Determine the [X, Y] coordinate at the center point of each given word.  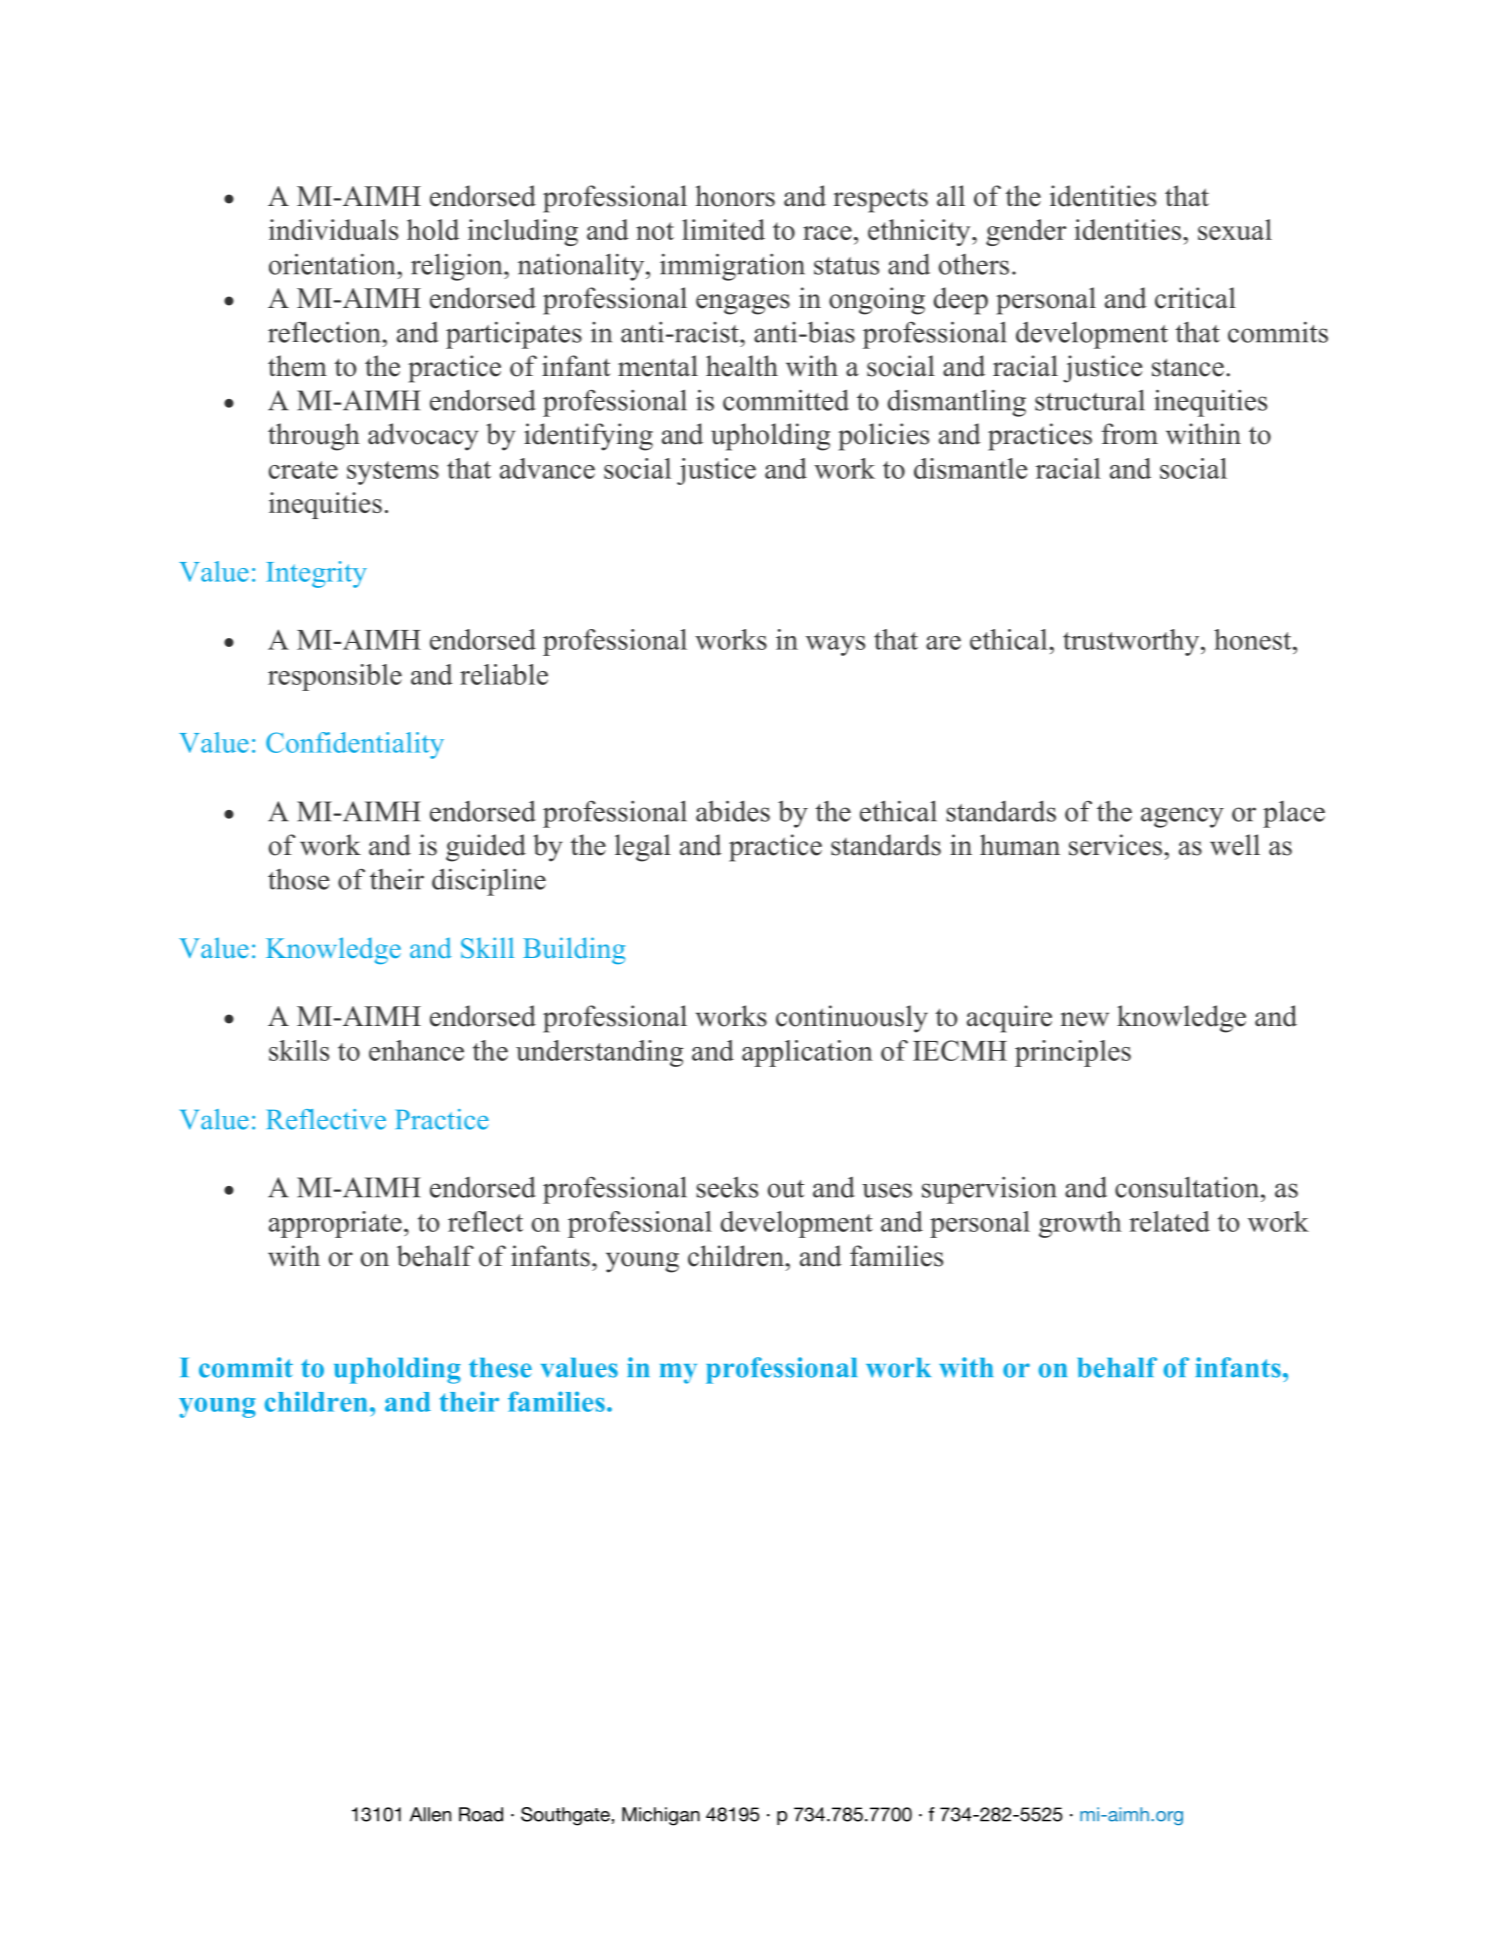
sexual [1235, 229]
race [827, 233]
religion [458, 267]
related [1169, 1221]
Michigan [661, 1816]
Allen [430, 1814]
